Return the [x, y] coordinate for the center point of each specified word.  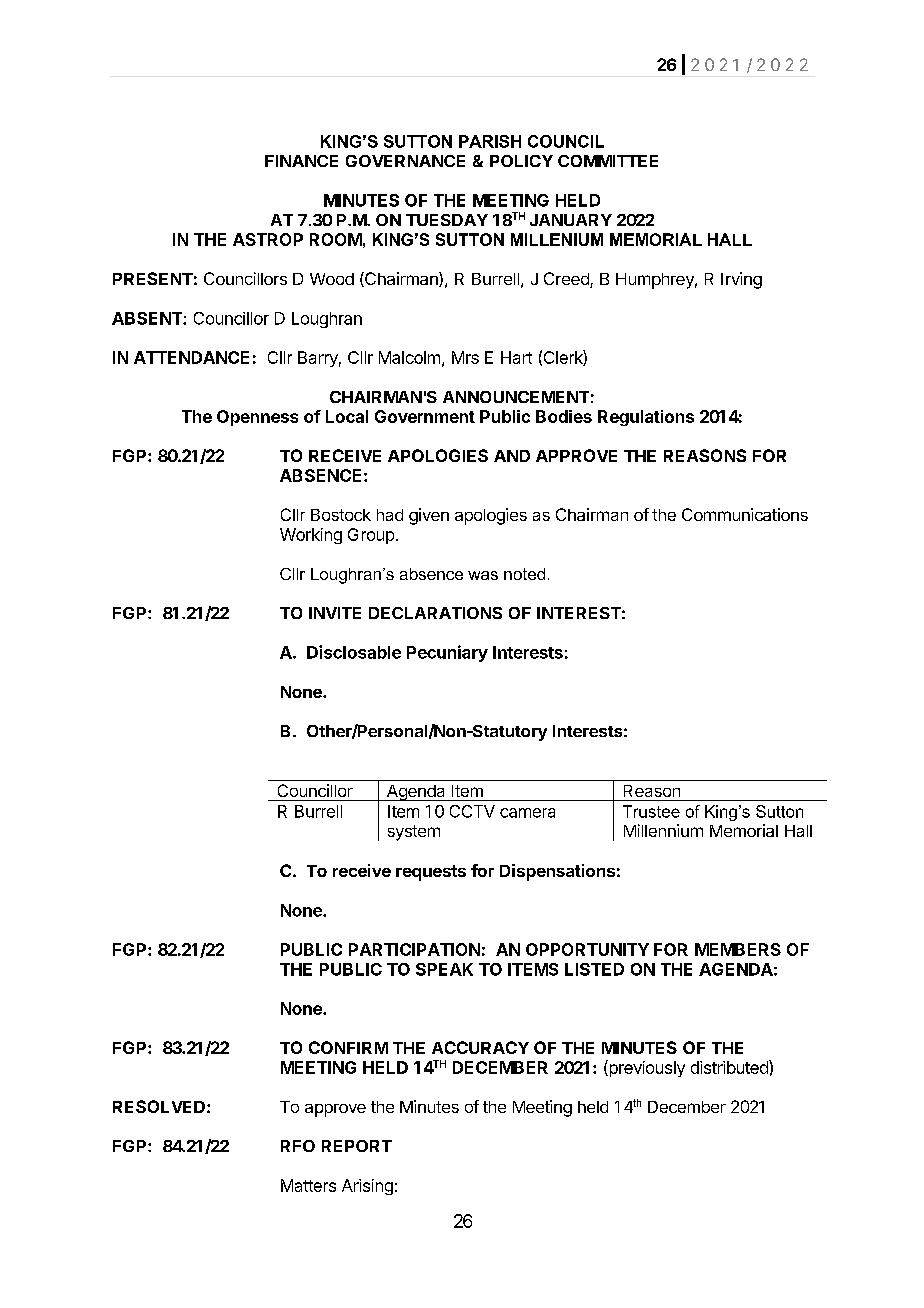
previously [646, 1068]
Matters [308, 1185]
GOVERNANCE [405, 161]
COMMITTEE [608, 161]
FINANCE [301, 161]
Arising [367, 1187]
